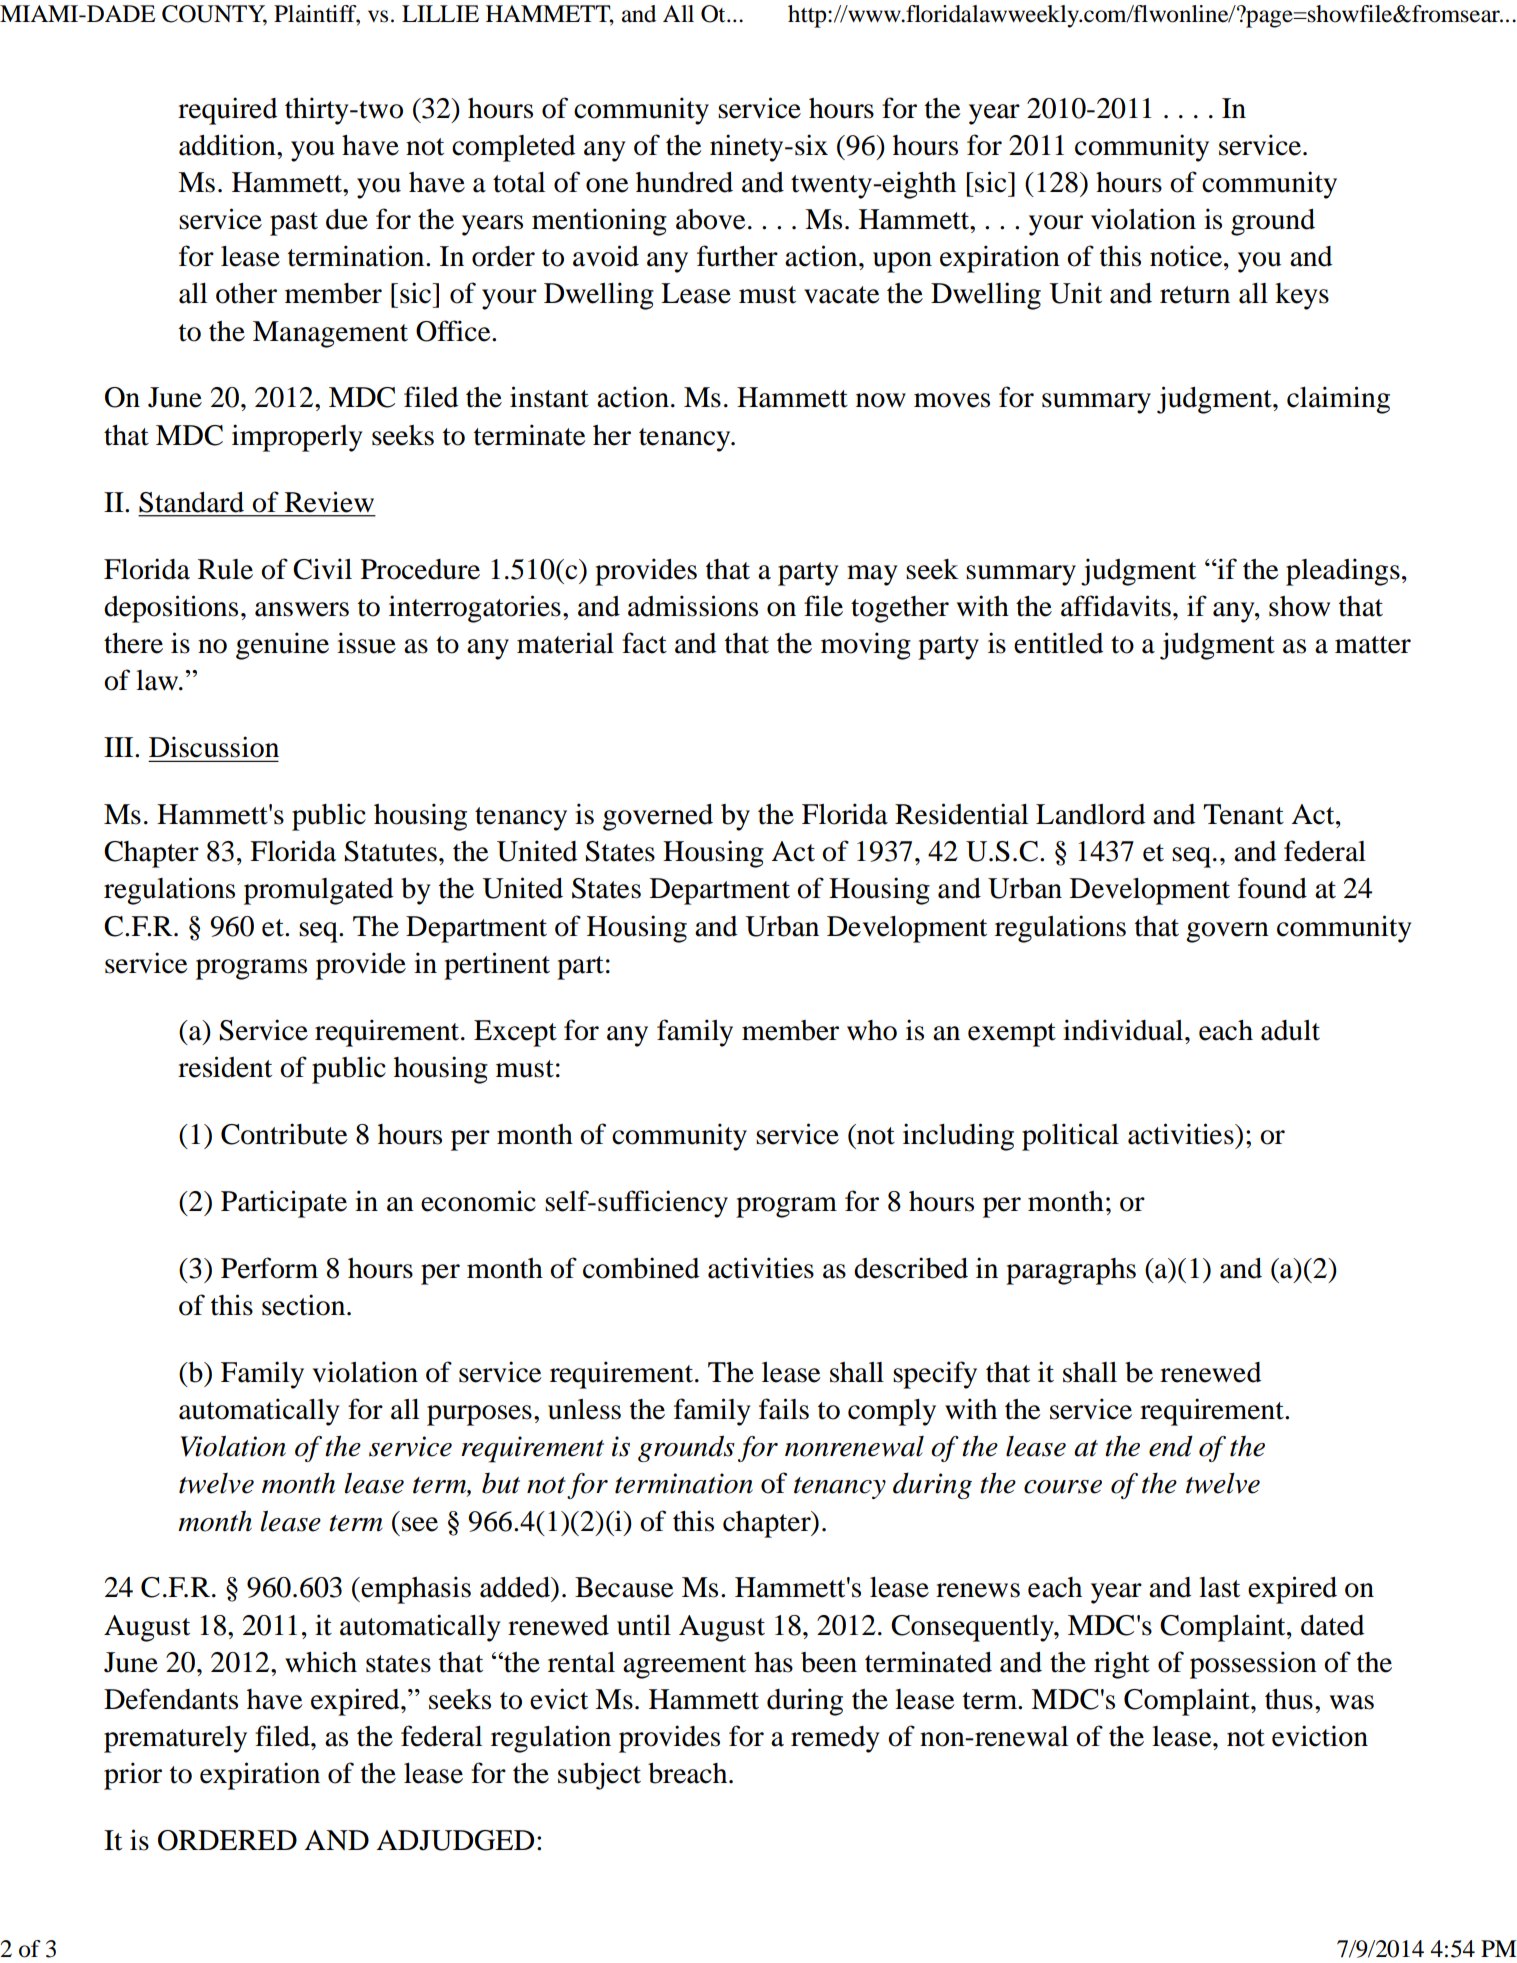 The height and width of the image is (1963, 1517). What do you see at coordinates (693, 606) in the image?
I see `admissions` at bounding box center [693, 606].
